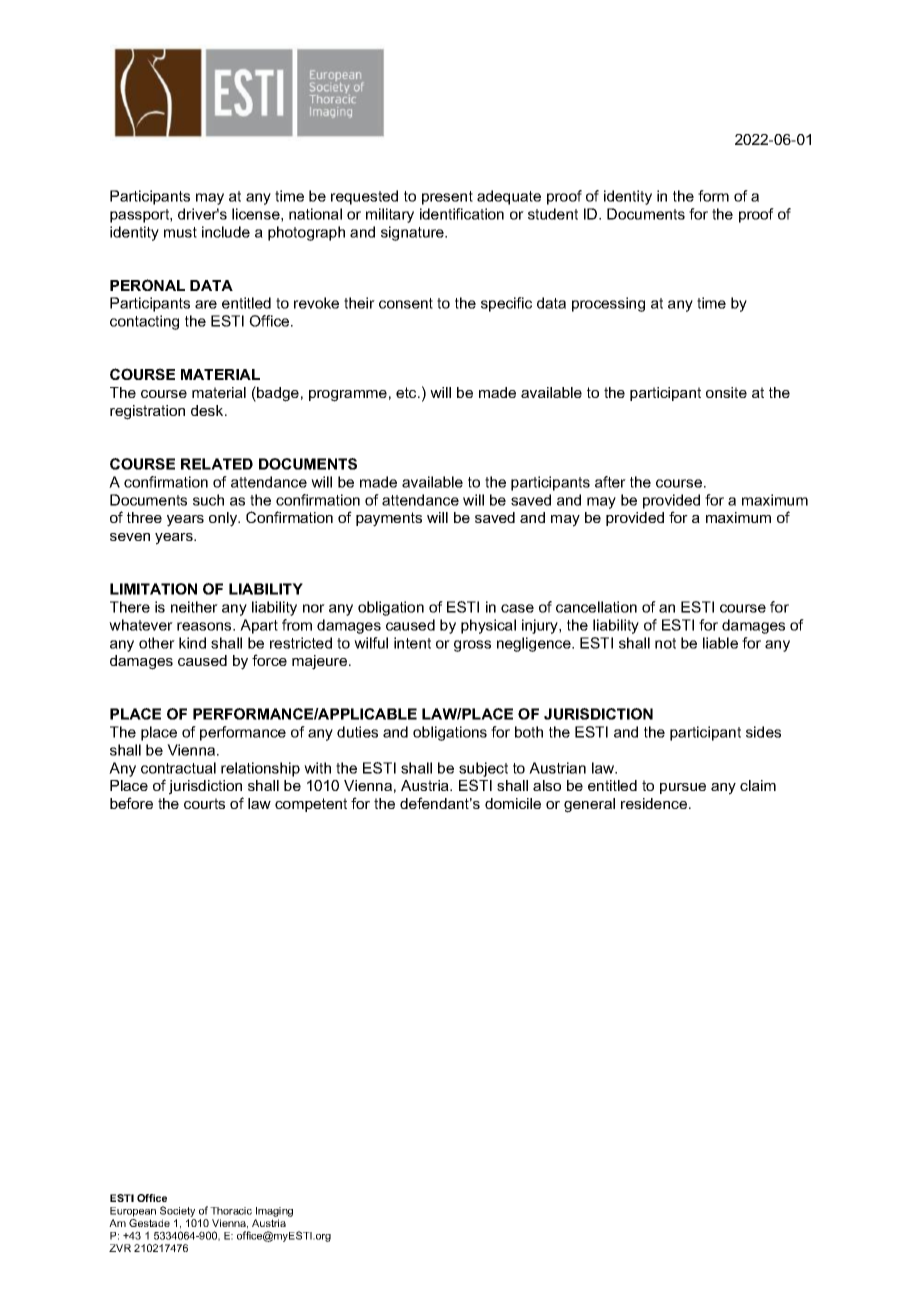  I want to click on only, so click(224, 519).
